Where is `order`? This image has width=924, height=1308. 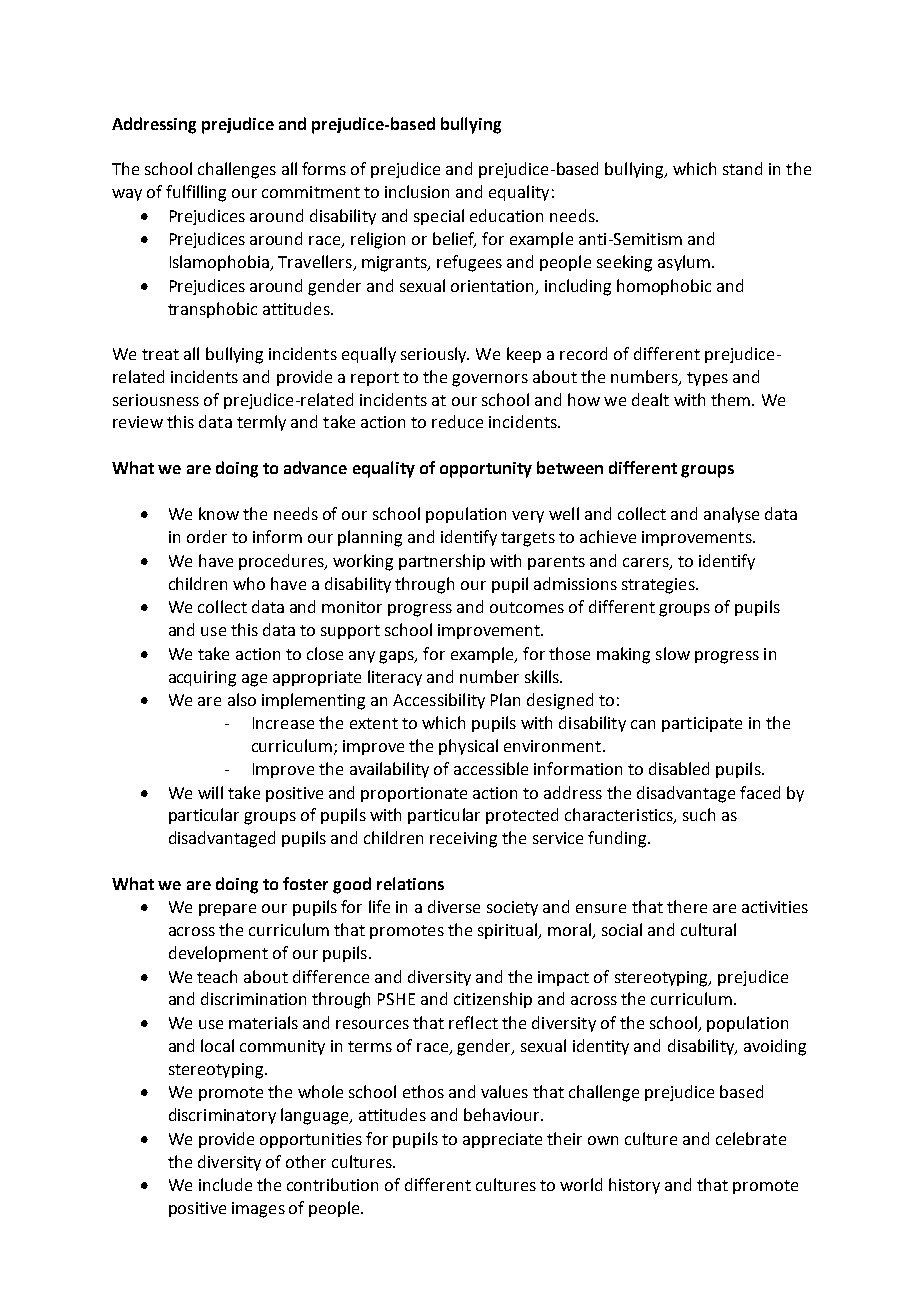 order is located at coordinates (207, 536).
